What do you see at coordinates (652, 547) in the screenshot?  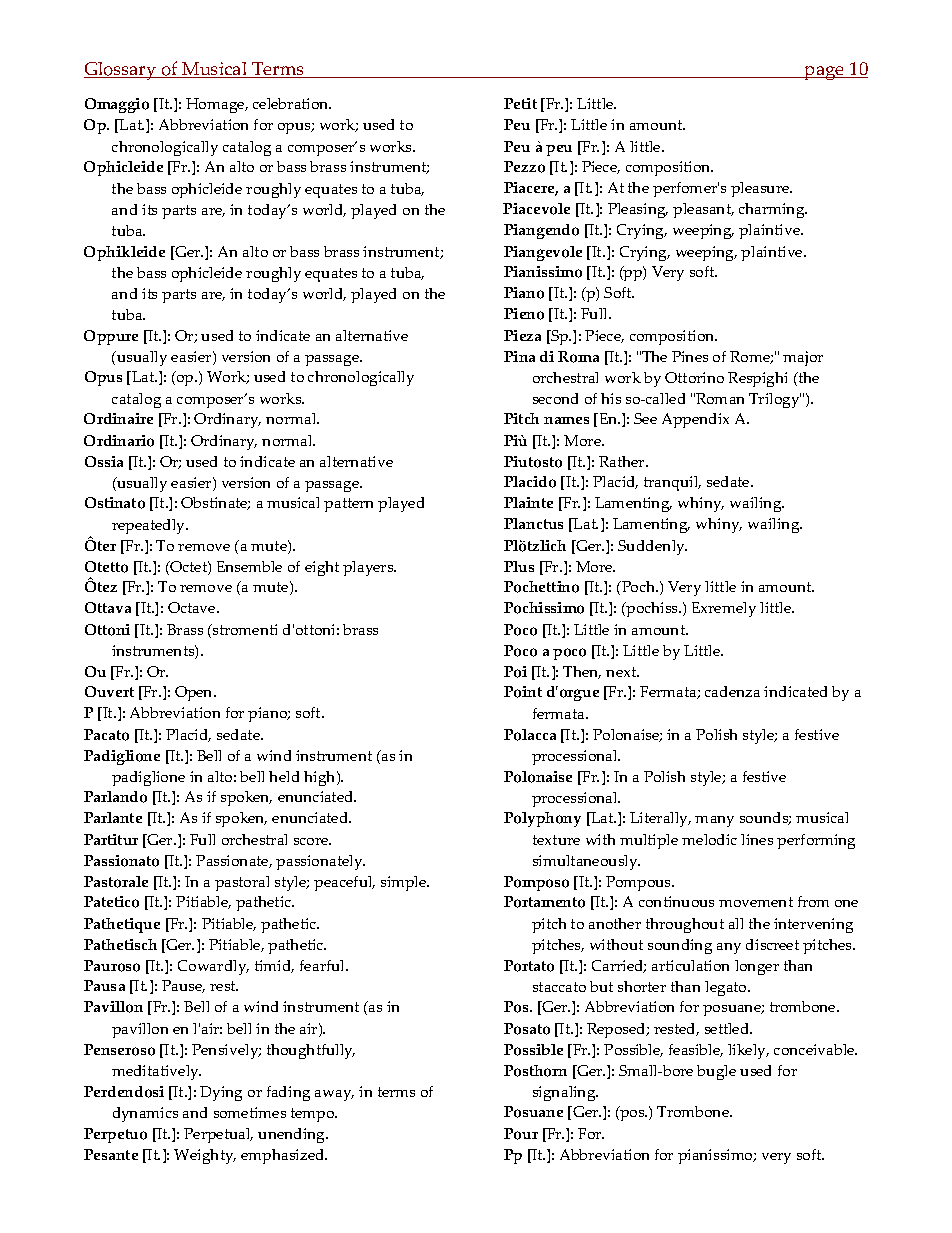 I see `Suddenly` at bounding box center [652, 547].
